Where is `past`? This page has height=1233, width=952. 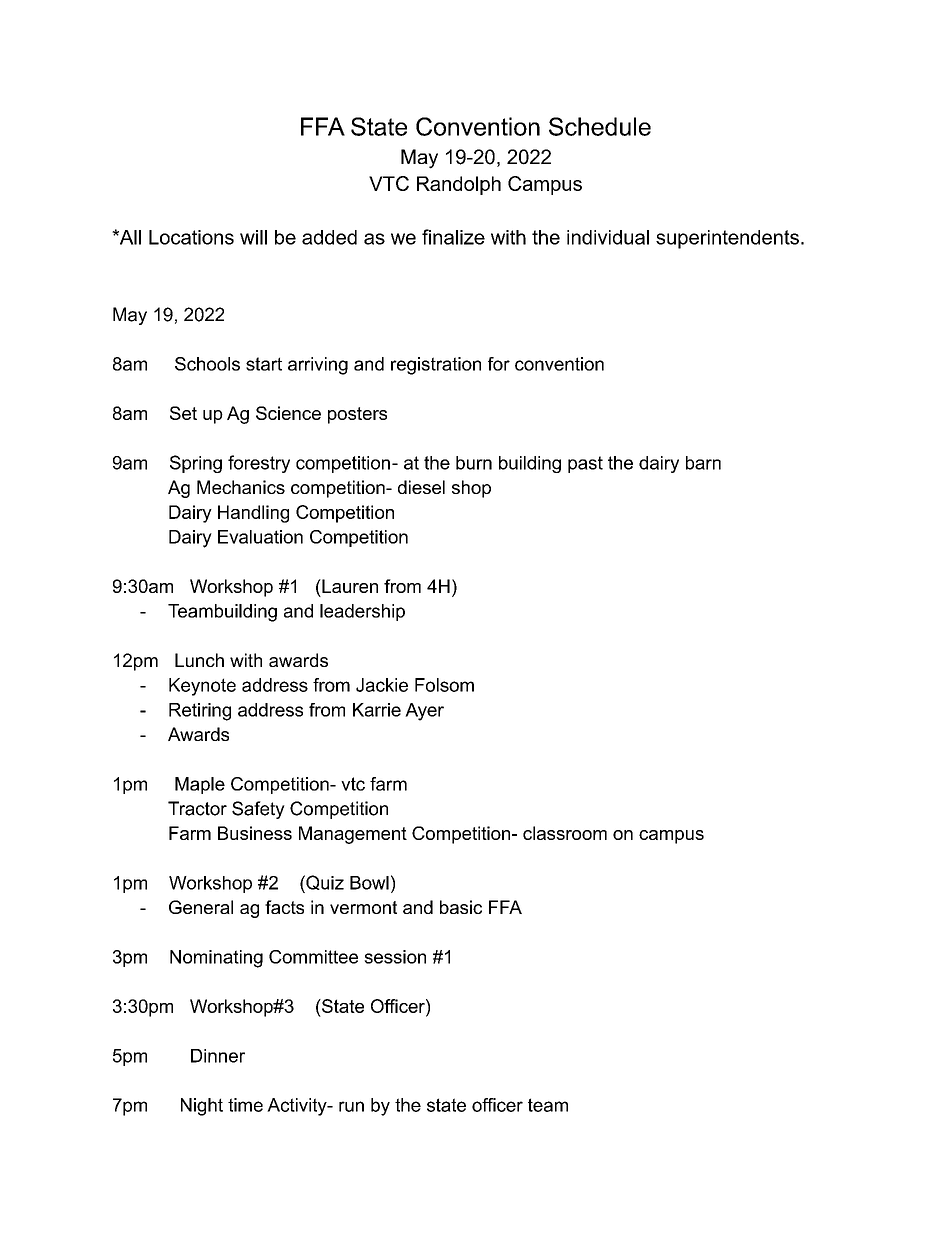
past is located at coordinates (585, 464).
